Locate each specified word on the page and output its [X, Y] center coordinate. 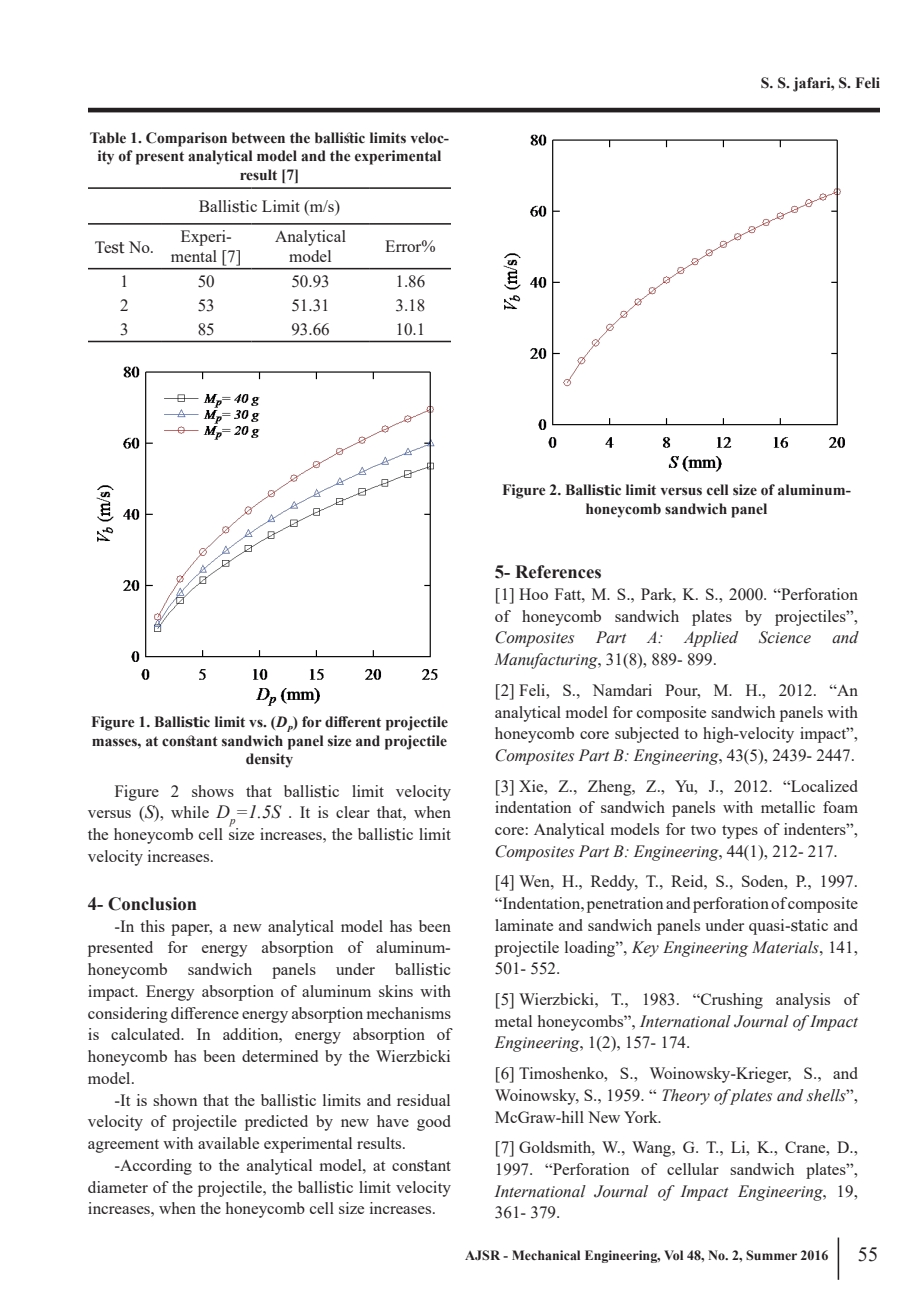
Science [785, 637]
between [258, 138]
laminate [524, 925]
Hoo [533, 594]
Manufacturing [547, 661]
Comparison [186, 139]
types [740, 832]
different [353, 722]
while [190, 812]
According [155, 1167]
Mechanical [546, 1255]
